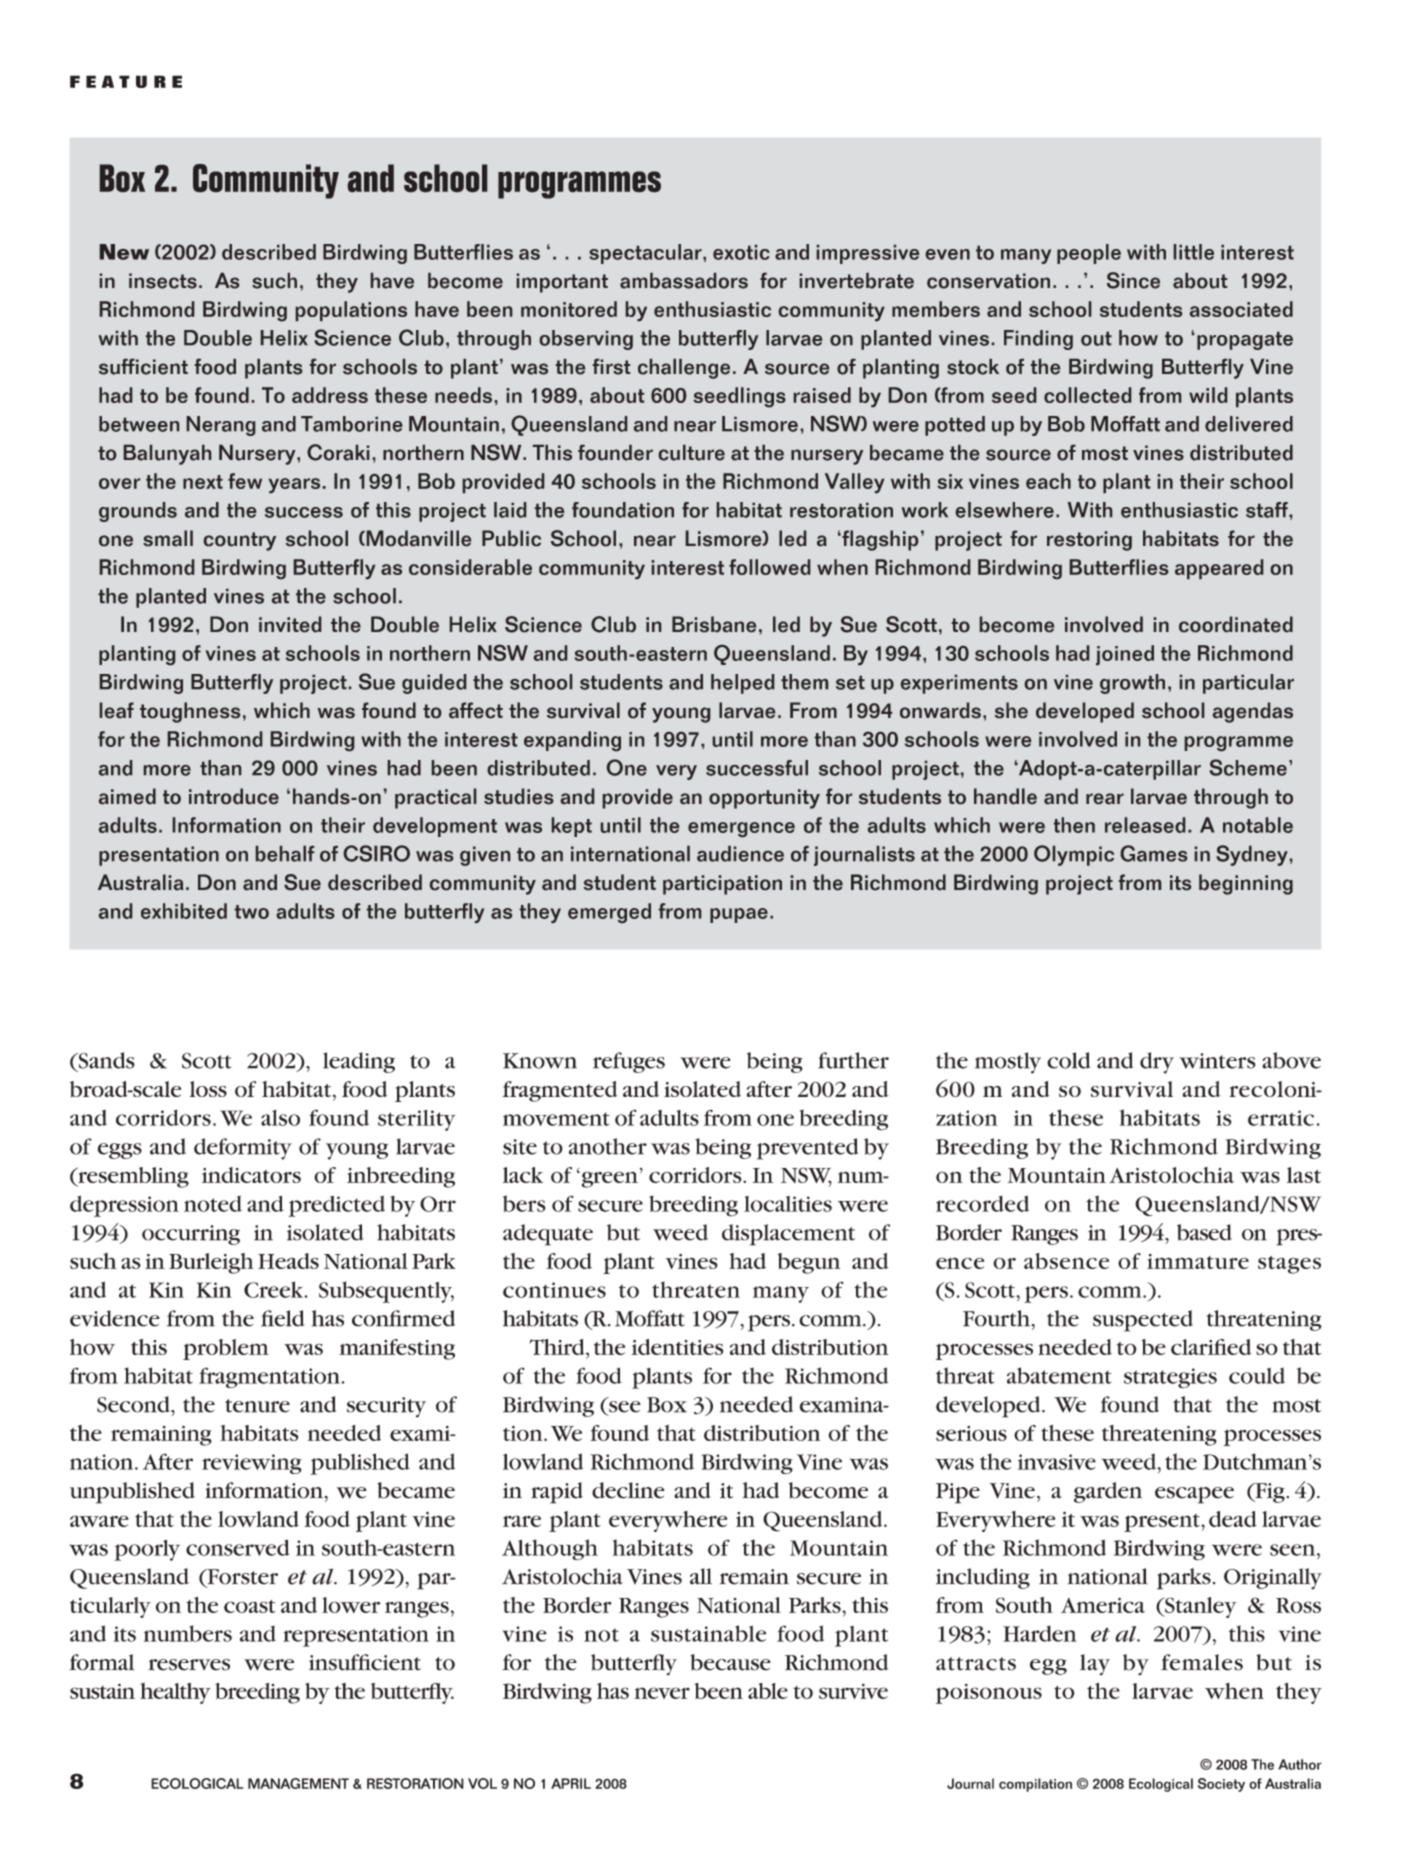  I want to click on exotic, so click(741, 252).
